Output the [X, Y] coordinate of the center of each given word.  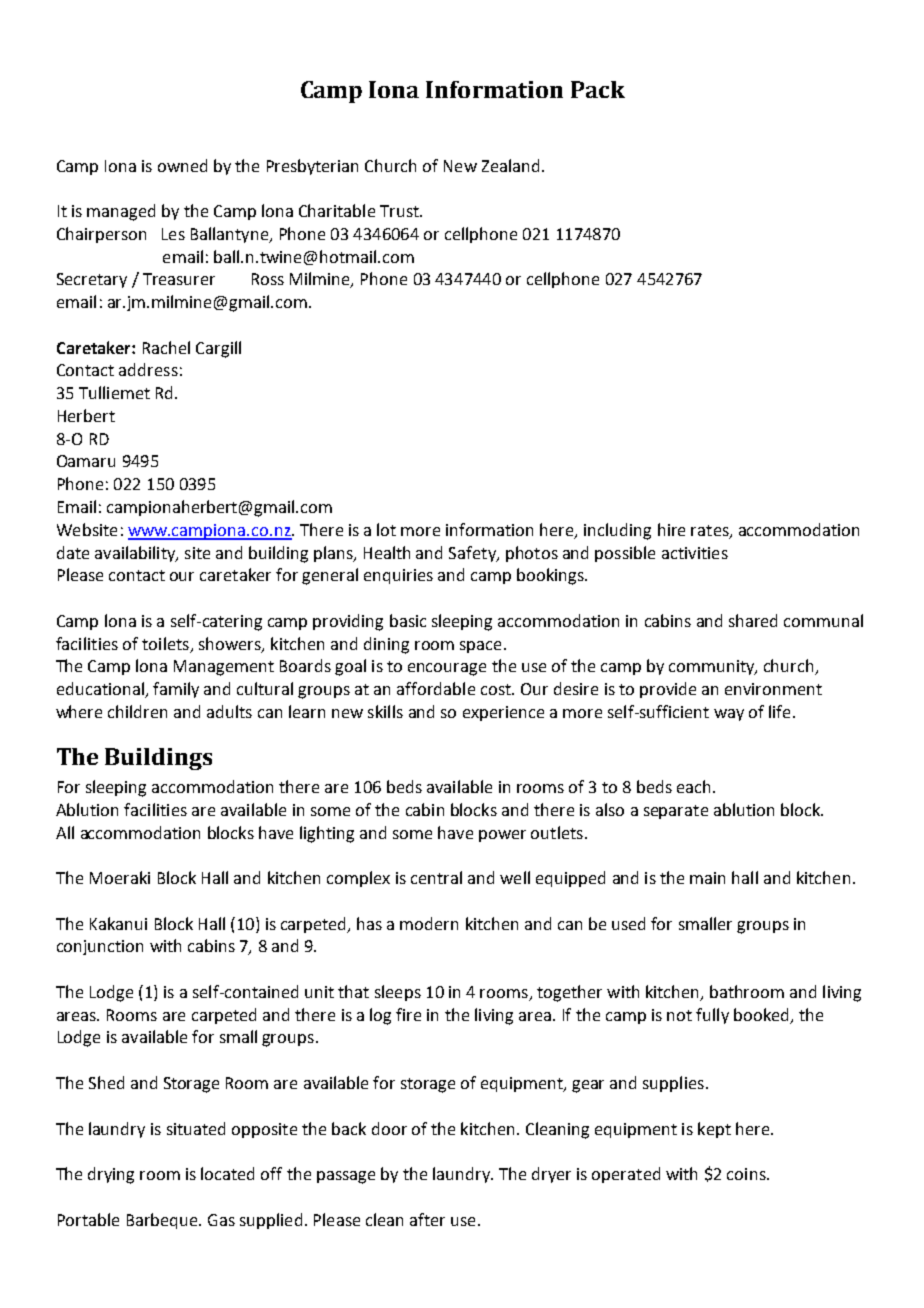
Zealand [510, 165]
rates [711, 531]
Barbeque [163, 1221]
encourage [447, 669]
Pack [598, 89]
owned [182, 165]
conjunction [100, 947]
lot [386, 529]
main [707, 878]
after [427, 1219]
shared [753, 620]
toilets [165, 643]
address [148, 369]
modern [429, 923]
